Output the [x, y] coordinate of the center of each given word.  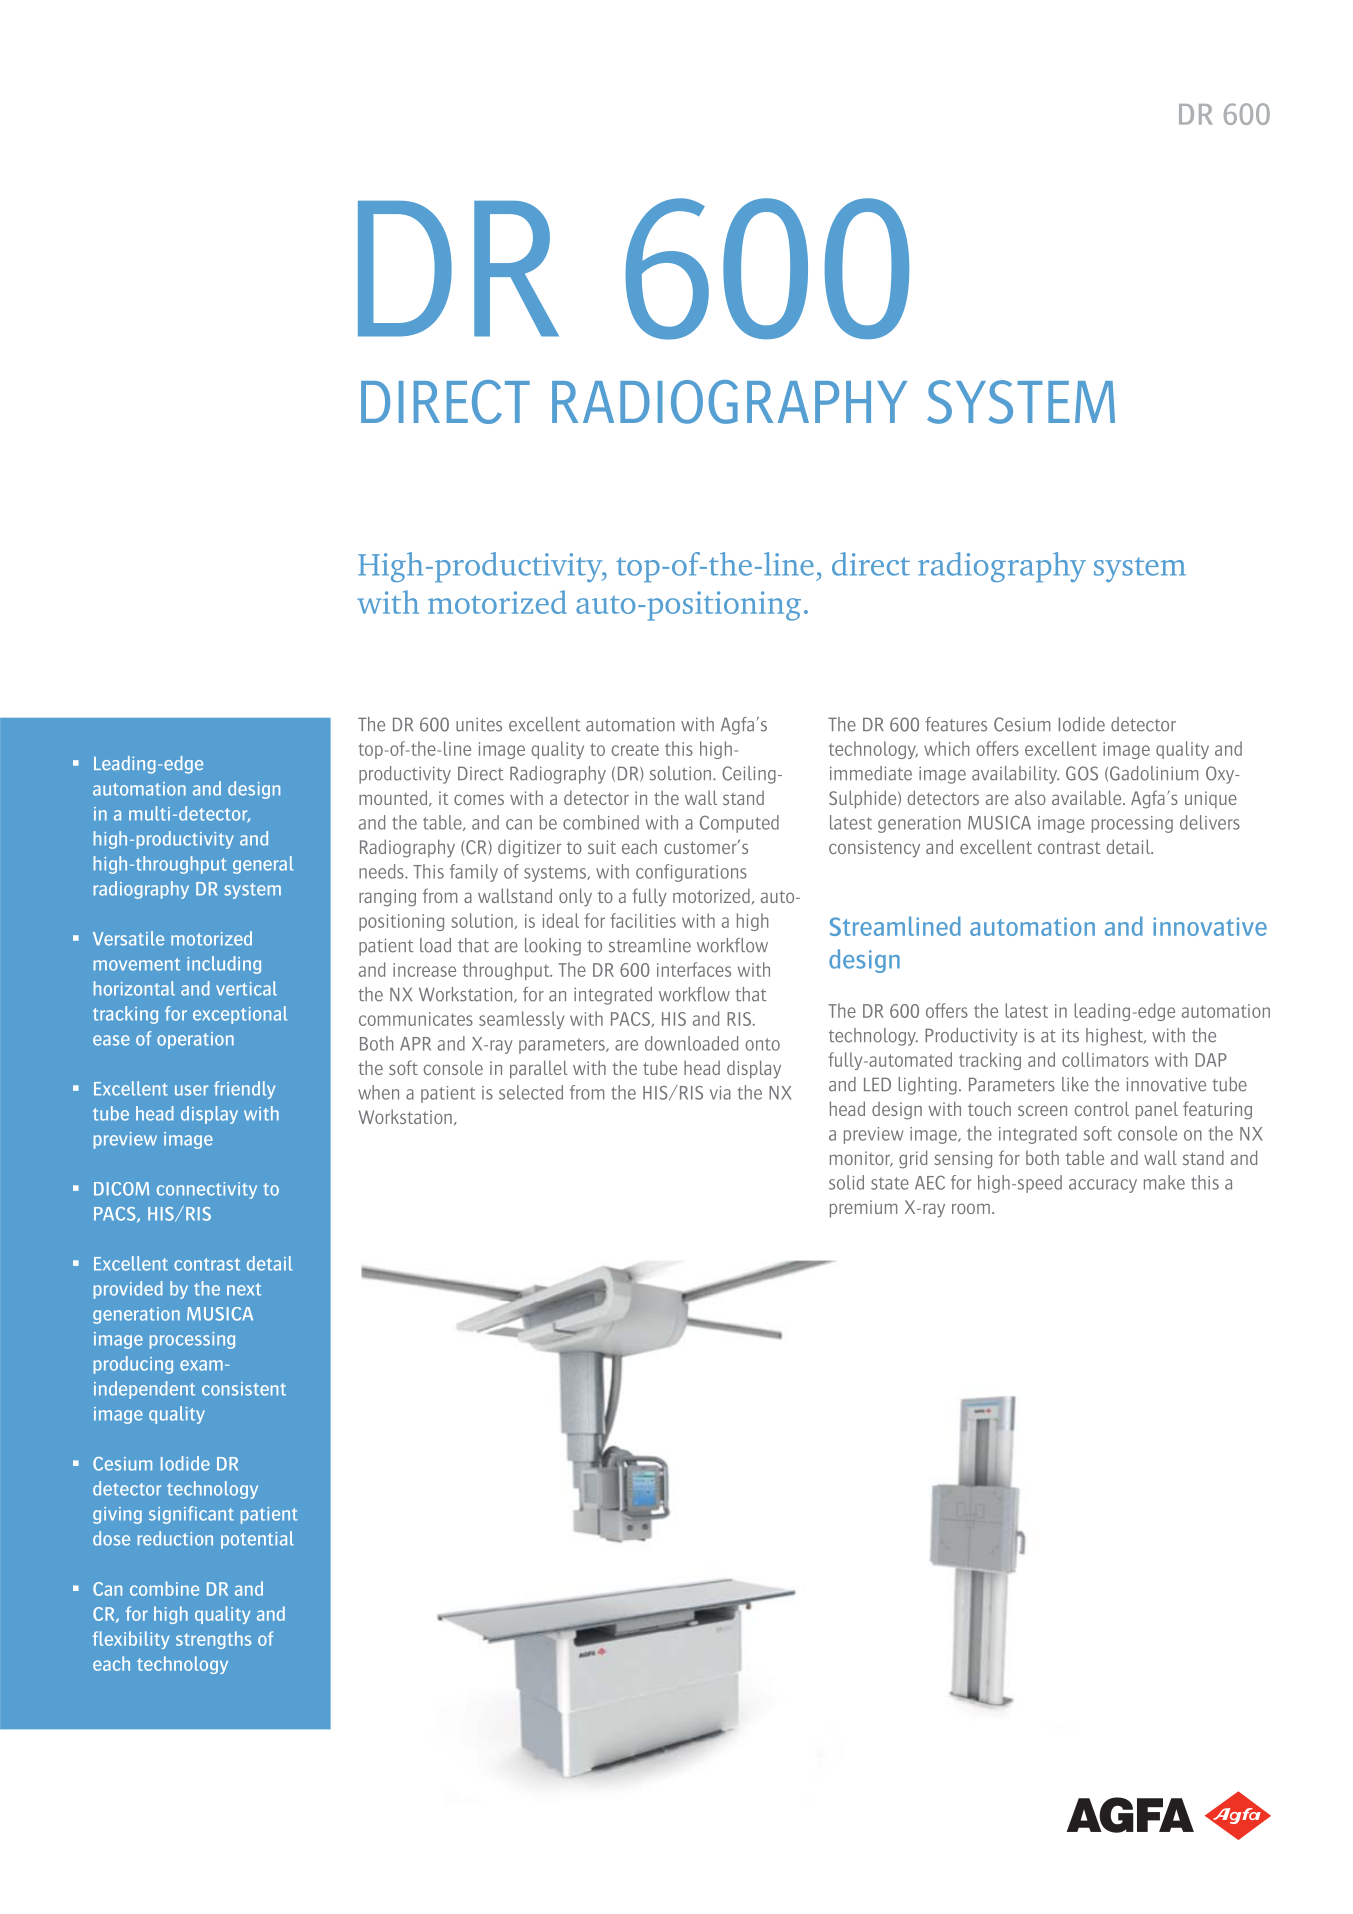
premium [863, 1209]
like [1075, 1084]
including [224, 965]
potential [257, 1540]
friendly [244, 1090]
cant [216, 1514]
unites [479, 725]
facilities [643, 920]
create [635, 749]
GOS [1082, 773]
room [971, 1208]
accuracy [1103, 1186]
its [1070, 1036]
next [244, 1289]
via [720, 1093]
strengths [213, 1640]
